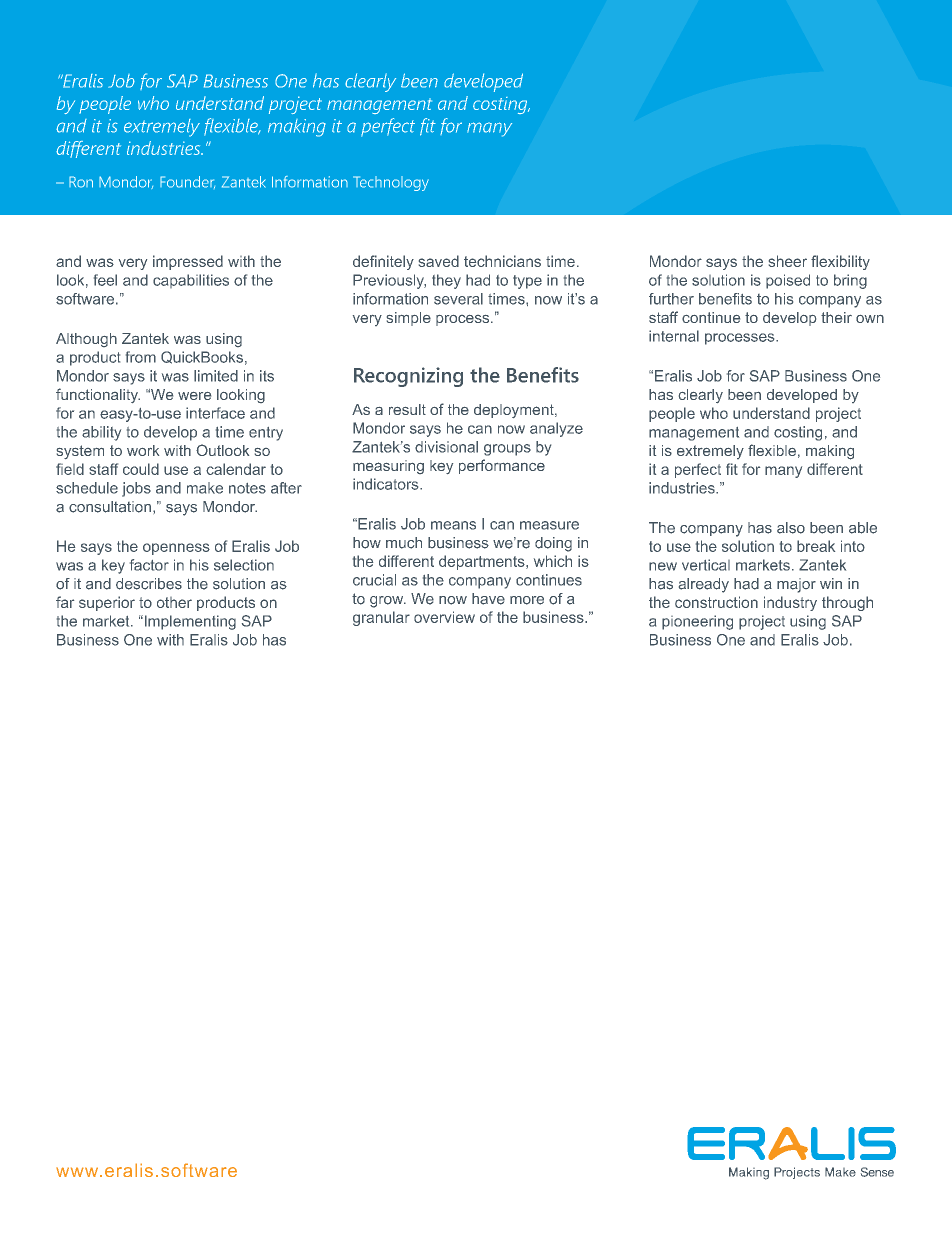 The image size is (952, 1233). Describe the element at coordinates (174, 602) in the document. I see `other` at that location.
